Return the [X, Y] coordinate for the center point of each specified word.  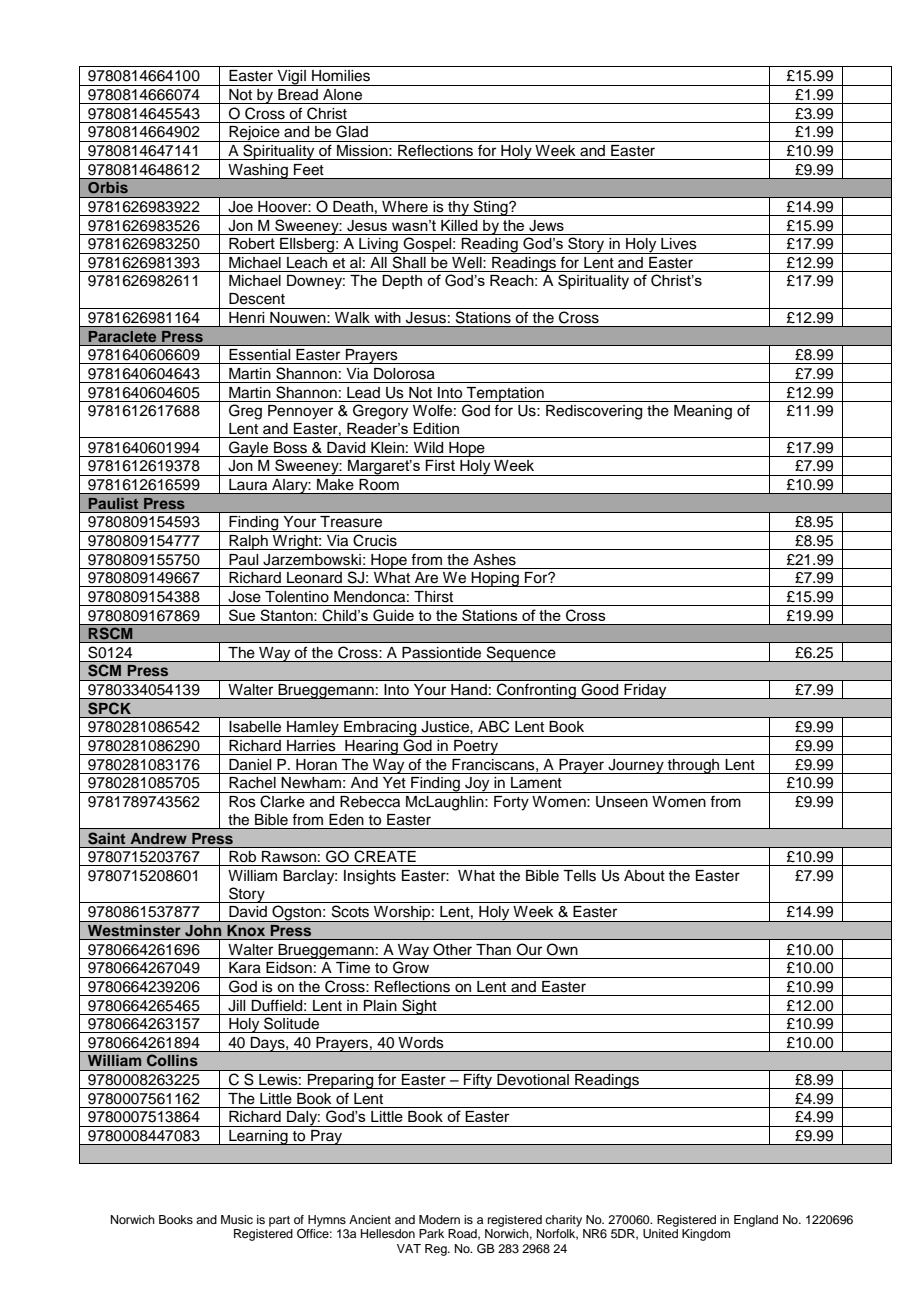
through [693, 766]
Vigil [291, 78]
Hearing [371, 747]
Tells [579, 876]
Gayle [249, 449]
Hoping [495, 579]
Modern [439, 1219]
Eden [346, 819]
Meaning [703, 412]
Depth [402, 282]
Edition [436, 428]
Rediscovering [594, 412]
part [279, 1221]
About [644, 876]
